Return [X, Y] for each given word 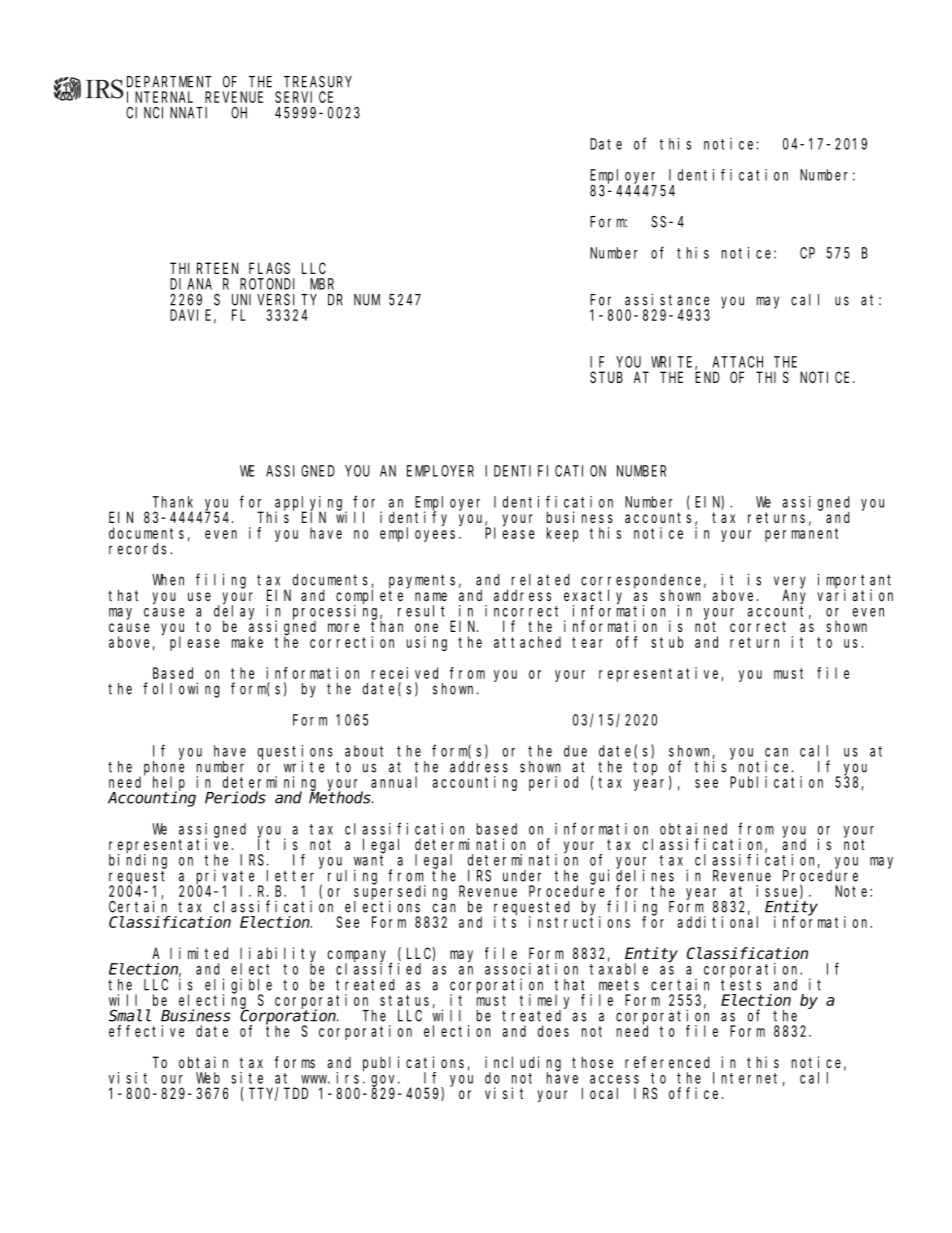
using [427, 643]
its [505, 921]
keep [563, 534]
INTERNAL [160, 97]
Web [208, 1078]
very [790, 583]
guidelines [632, 877]
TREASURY [318, 82]
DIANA [191, 284]
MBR [322, 284]
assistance [667, 299]
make [247, 642]
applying [311, 504]
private [228, 877]
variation [855, 594]
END [707, 377]
